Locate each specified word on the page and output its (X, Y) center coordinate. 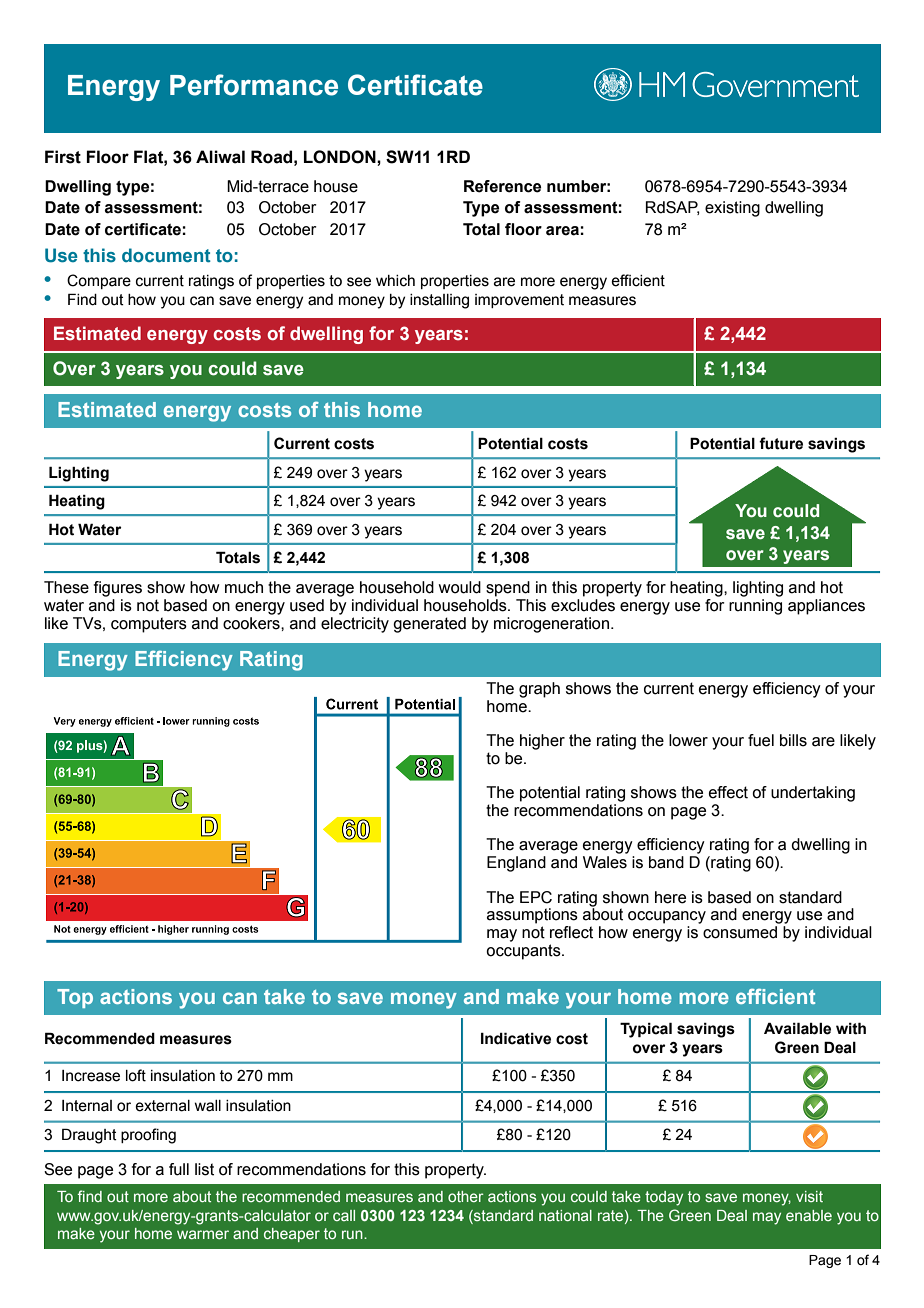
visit (809, 1196)
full (179, 1169)
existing (732, 209)
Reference (502, 186)
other (466, 1196)
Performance (254, 85)
